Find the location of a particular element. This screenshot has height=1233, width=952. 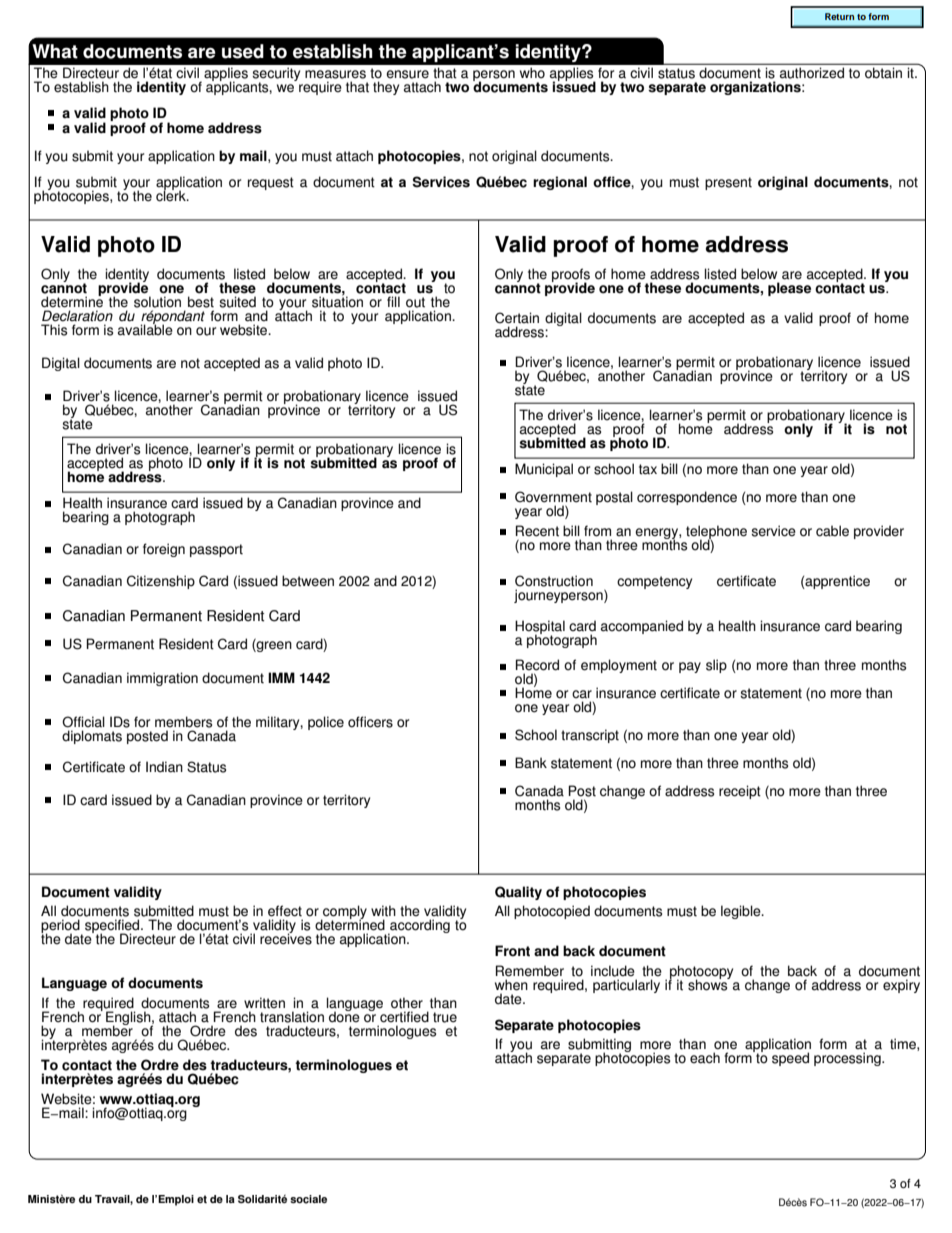

speed is located at coordinates (790, 1059).
